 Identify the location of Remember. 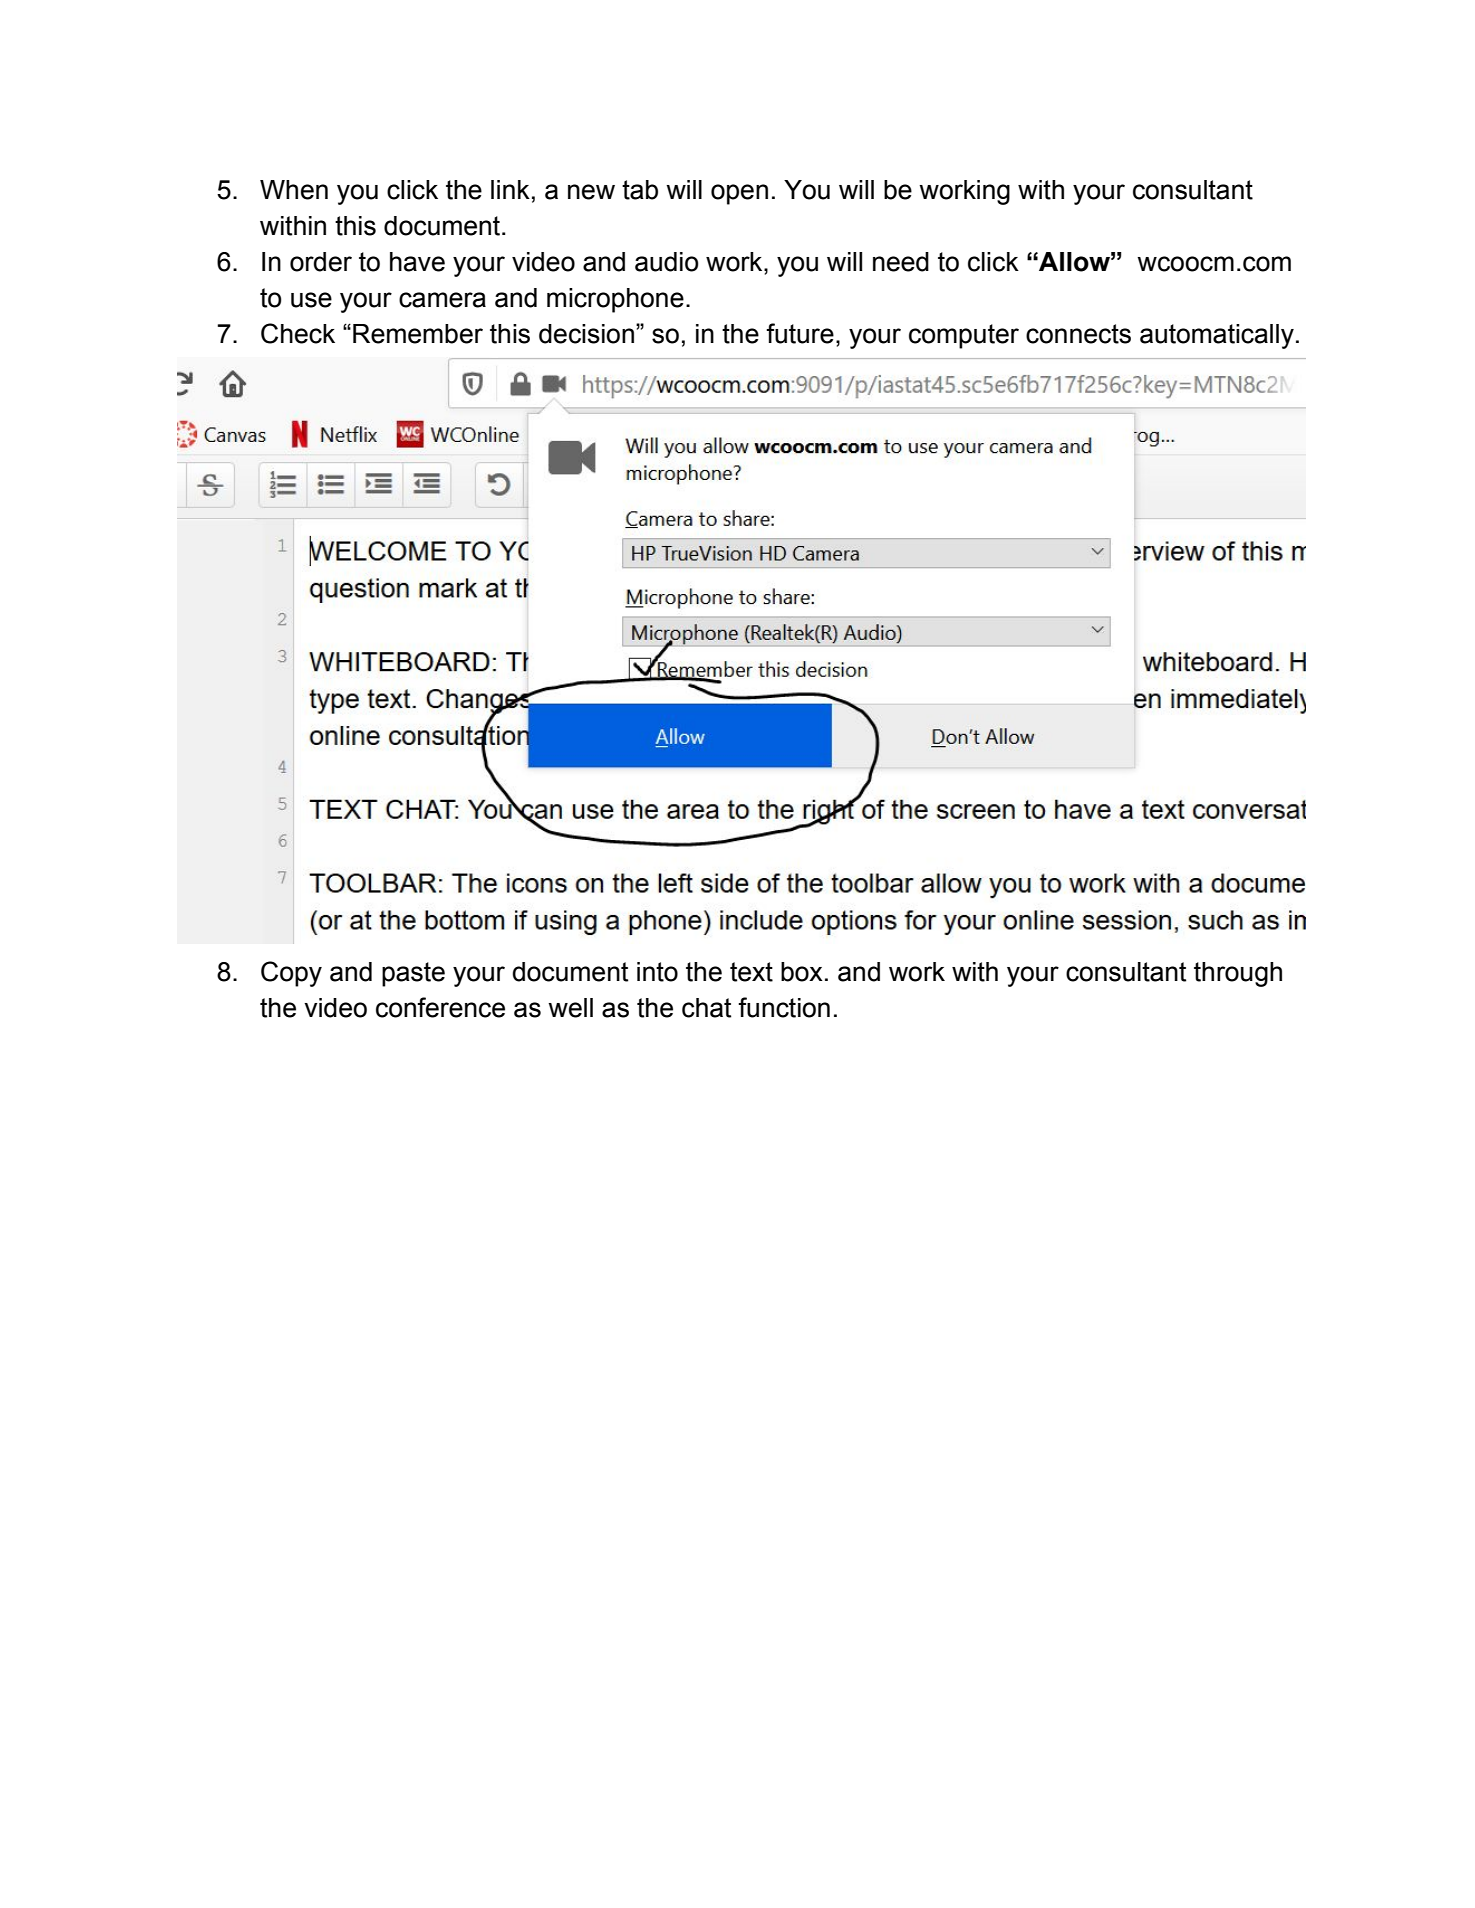
(418, 334).
